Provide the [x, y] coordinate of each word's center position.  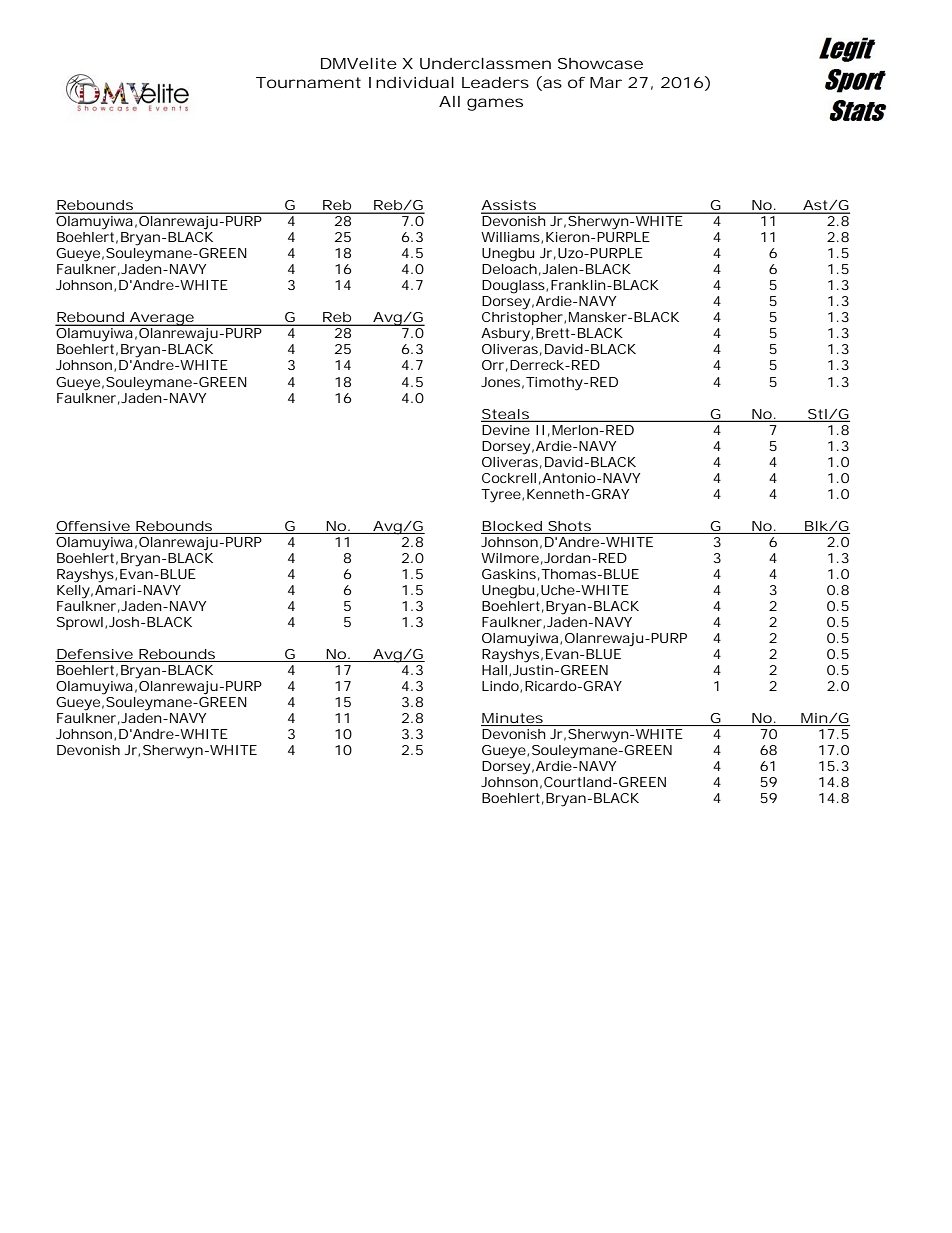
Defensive [95, 654]
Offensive [93, 526]
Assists [509, 206]
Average [161, 319]
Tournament [308, 82]
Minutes [512, 718]
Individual [411, 82]
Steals [506, 415]
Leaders [495, 82]
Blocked [512, 526]
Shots [569, 526]
